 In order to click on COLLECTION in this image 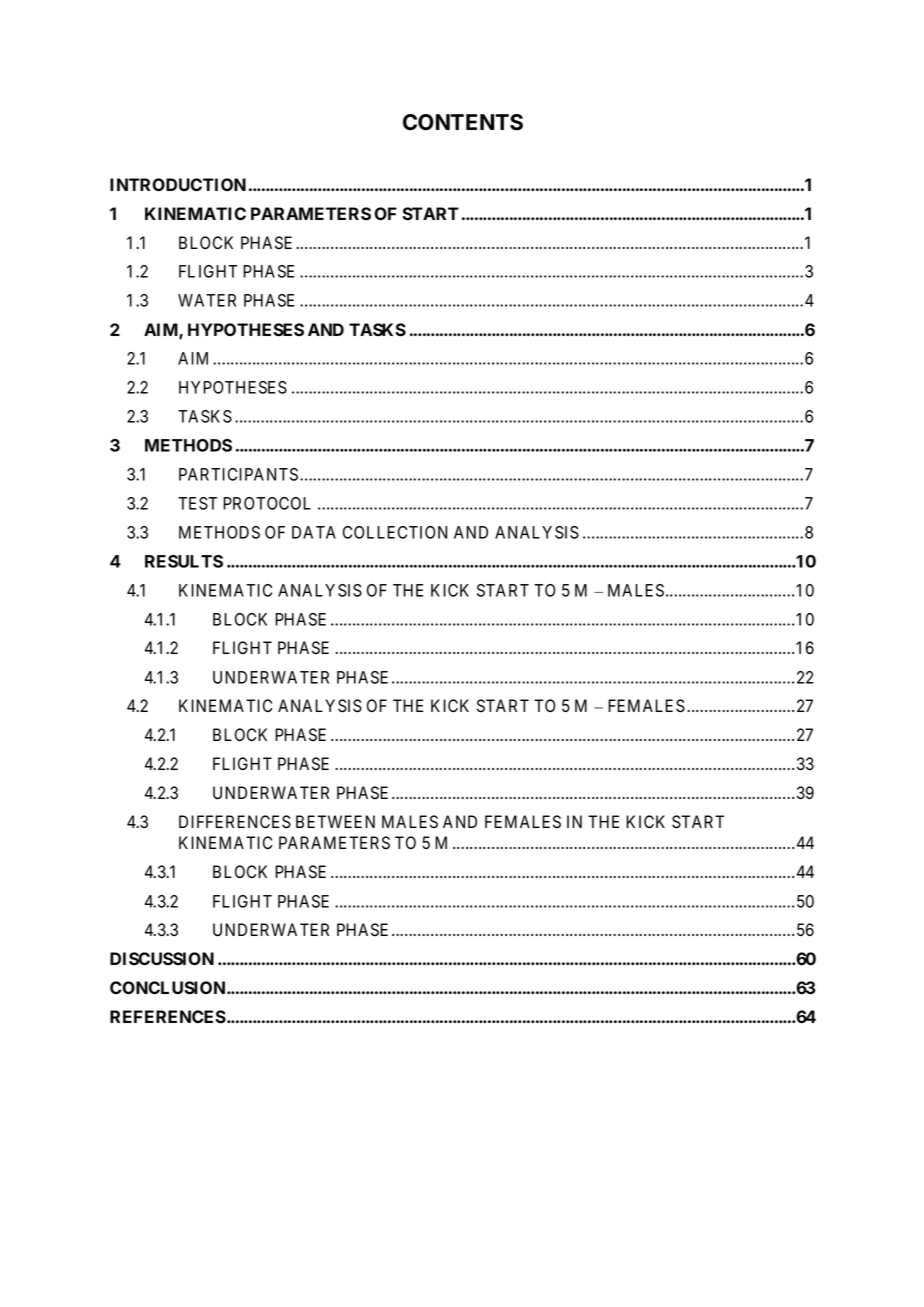, I will do `click(395, 532)`.
